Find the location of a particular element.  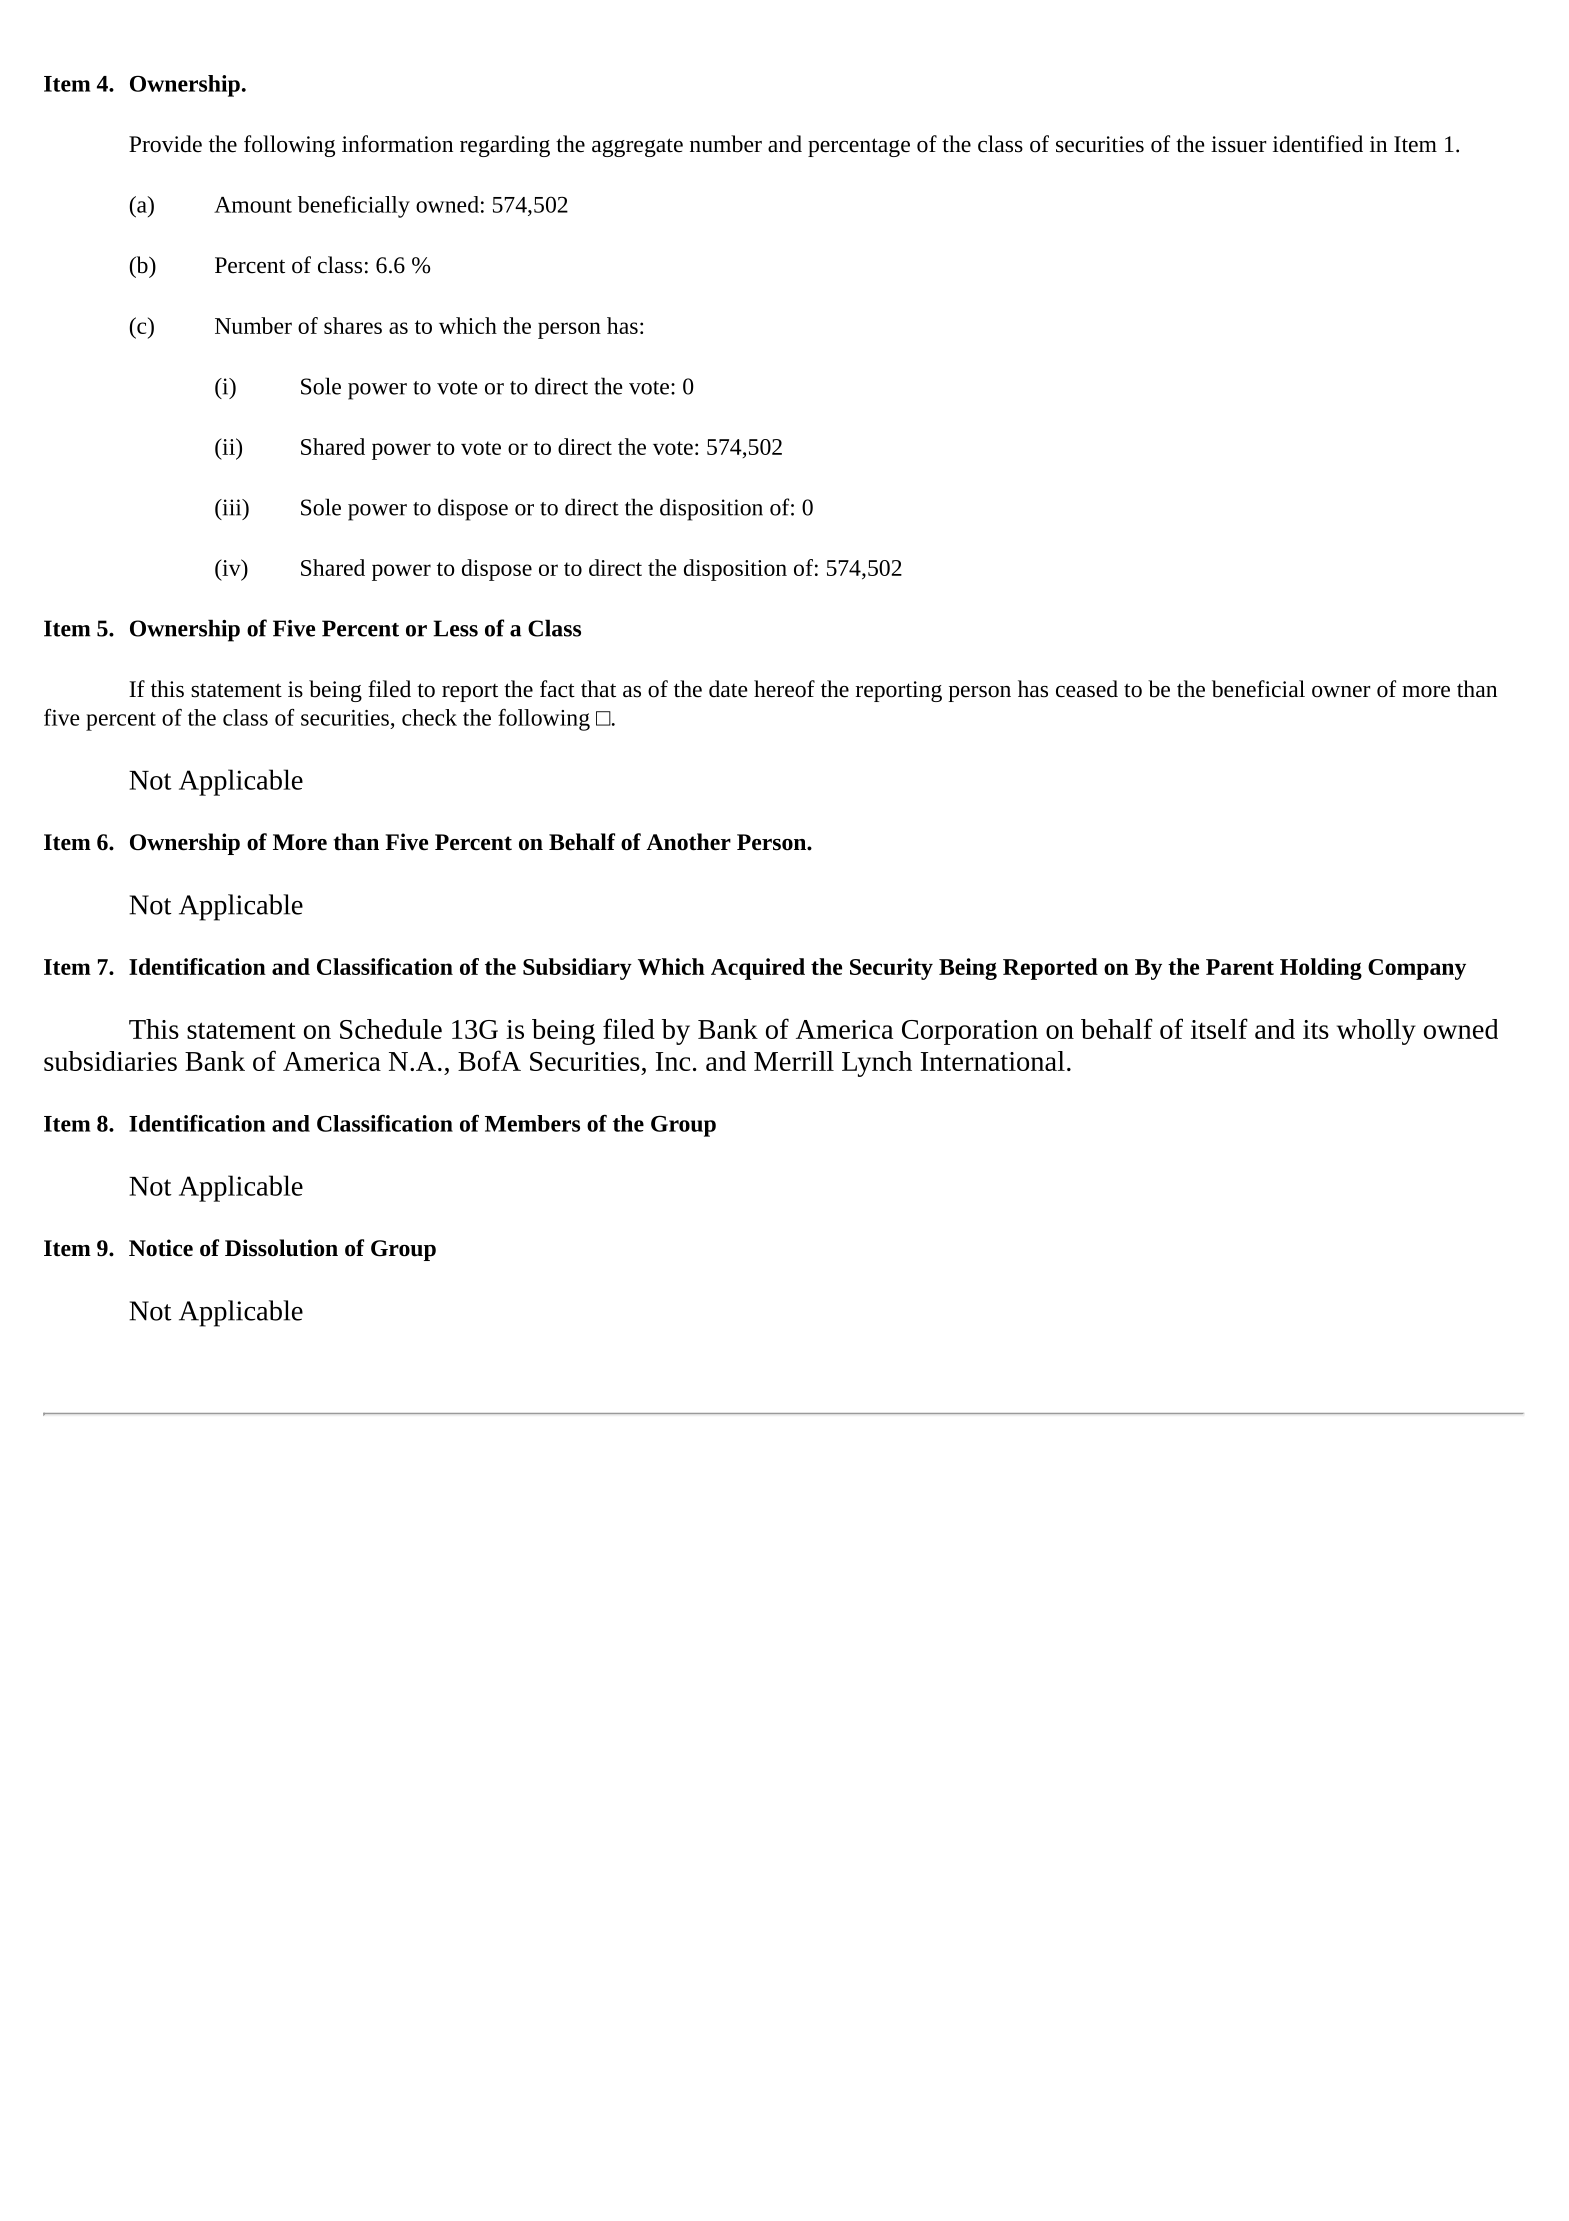

ceased is located at coordinates (1087, 689).
